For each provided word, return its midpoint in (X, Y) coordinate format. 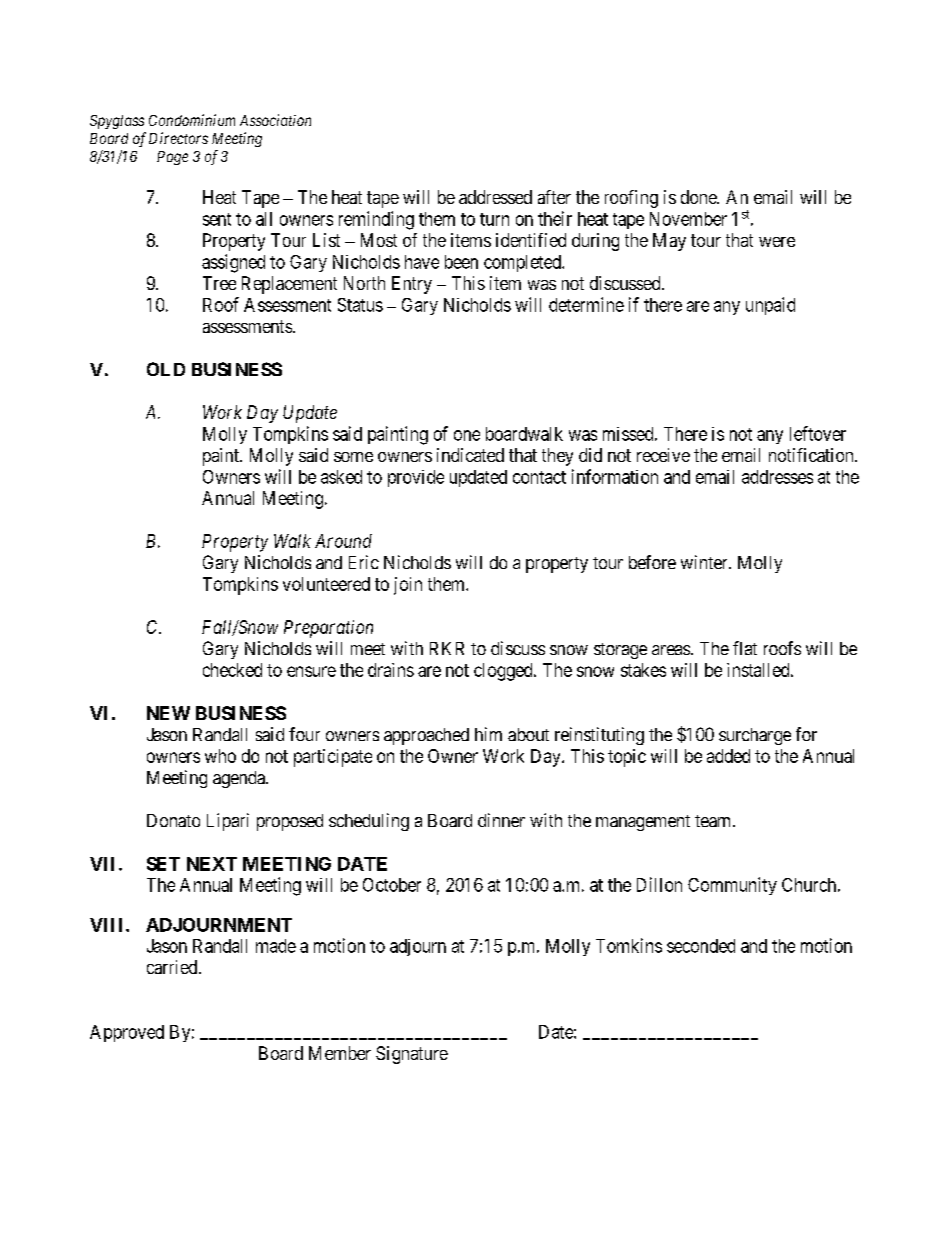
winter (705, 562)
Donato (173, 820)
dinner (501, 820)
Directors (178, 138)
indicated (470, 455)
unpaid (770, 306)
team (714, 821)
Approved (127, 1033)
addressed (495, 197)
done (699, 197)
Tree (219, 283)
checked (232, 670)
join (408, 586)
